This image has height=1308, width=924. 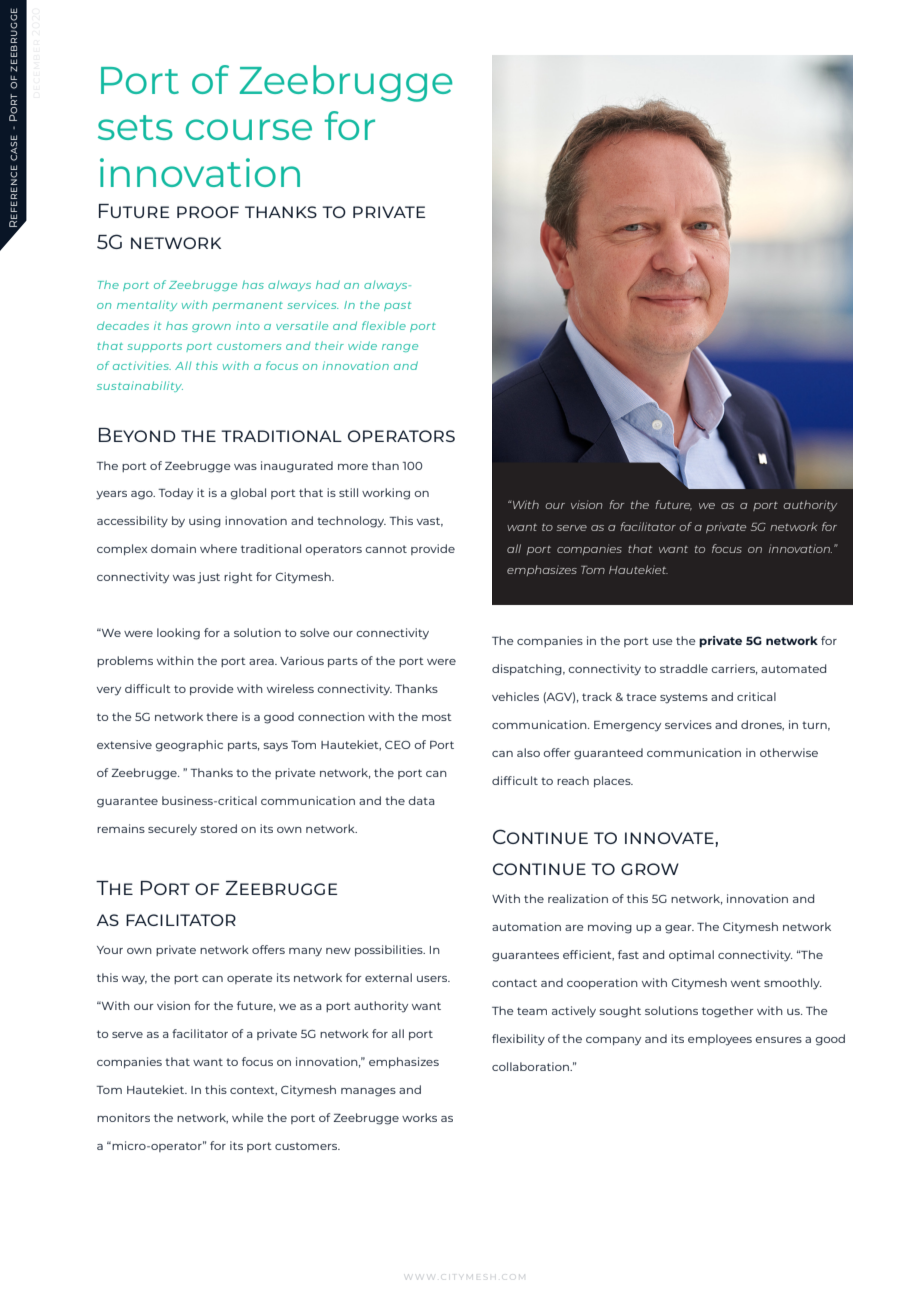 I want to click on geographic, so click(x=189, y=746).
